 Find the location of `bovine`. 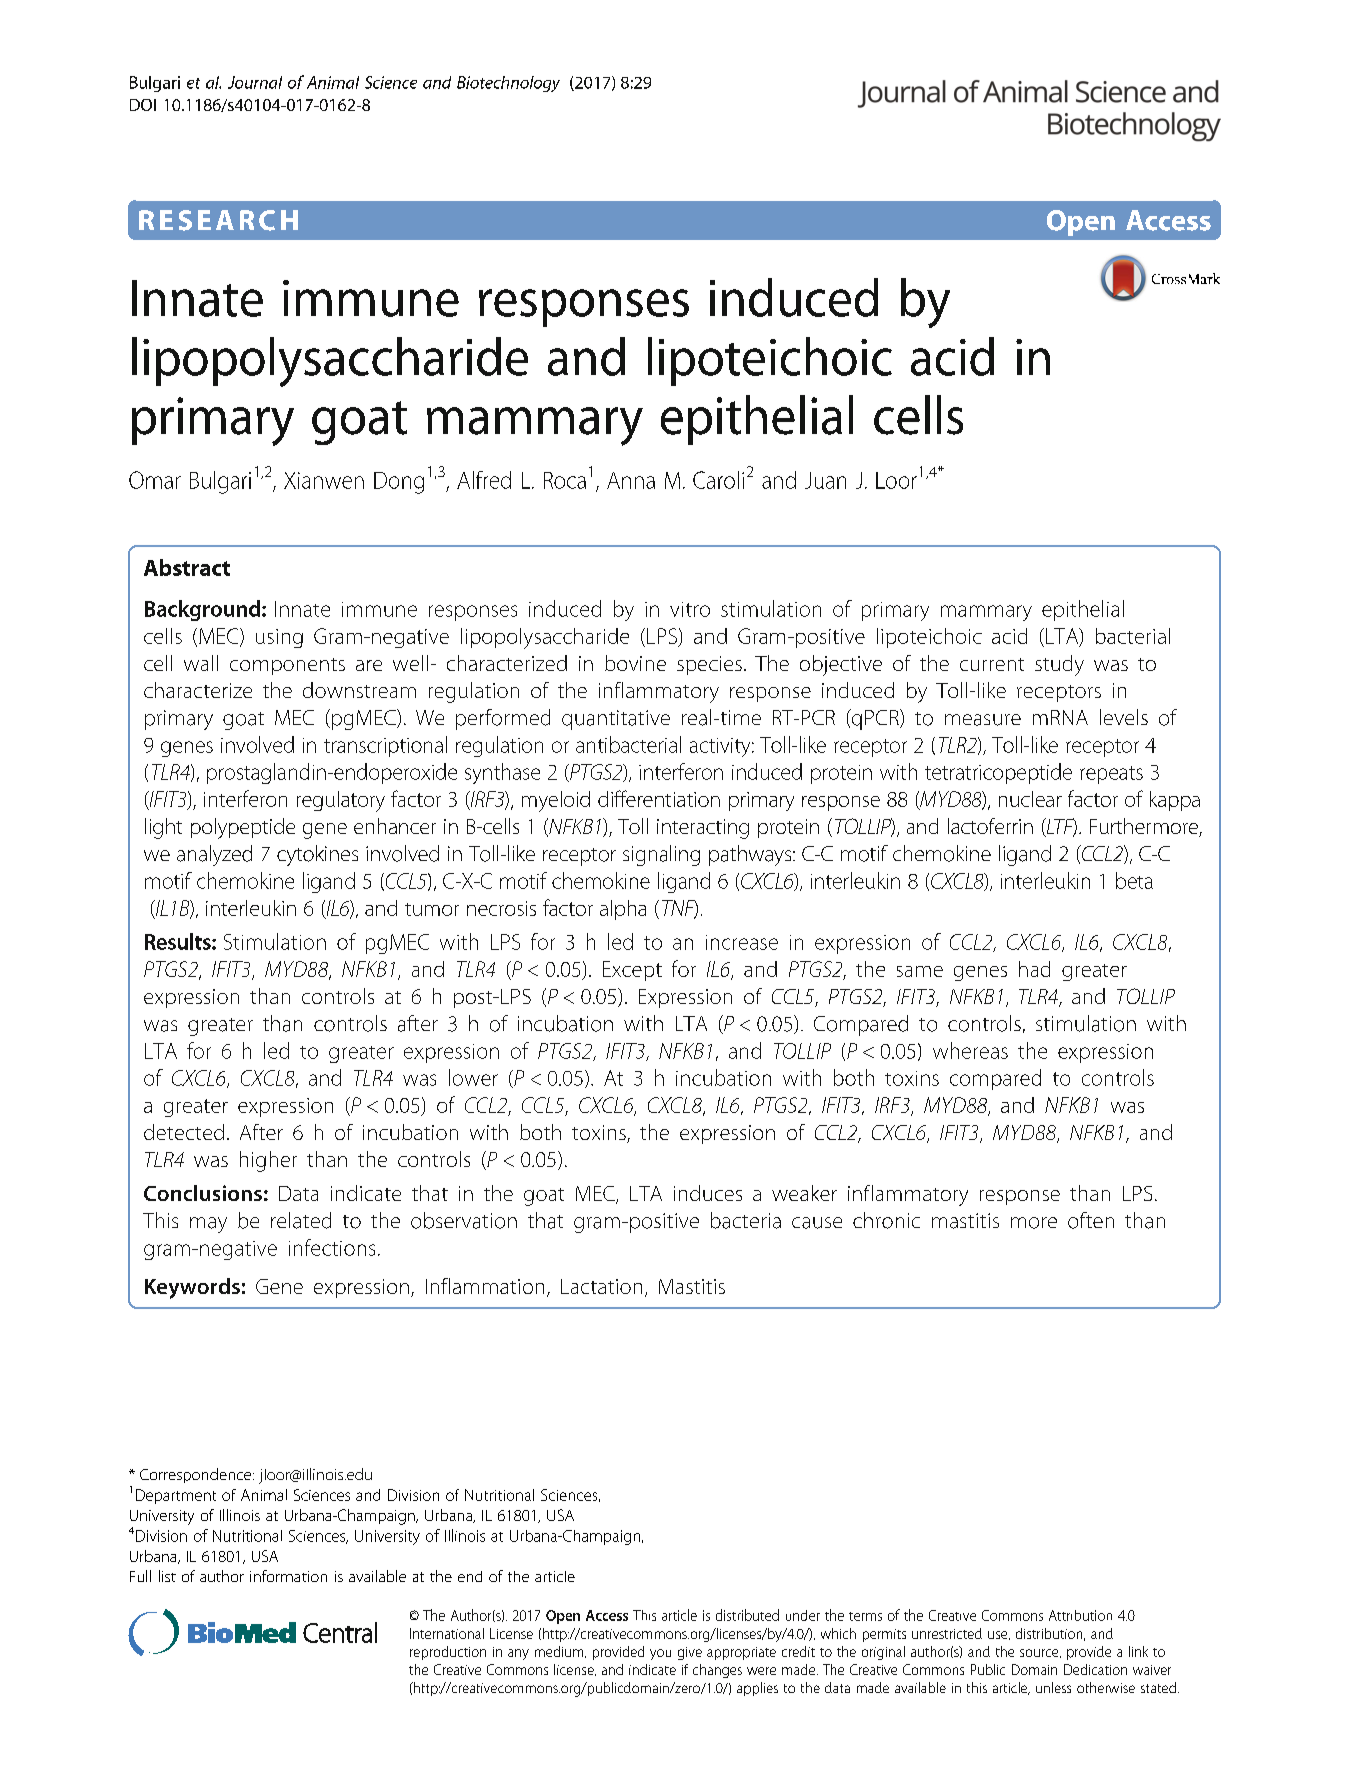

bovine is located at coordinates (635, 663).
